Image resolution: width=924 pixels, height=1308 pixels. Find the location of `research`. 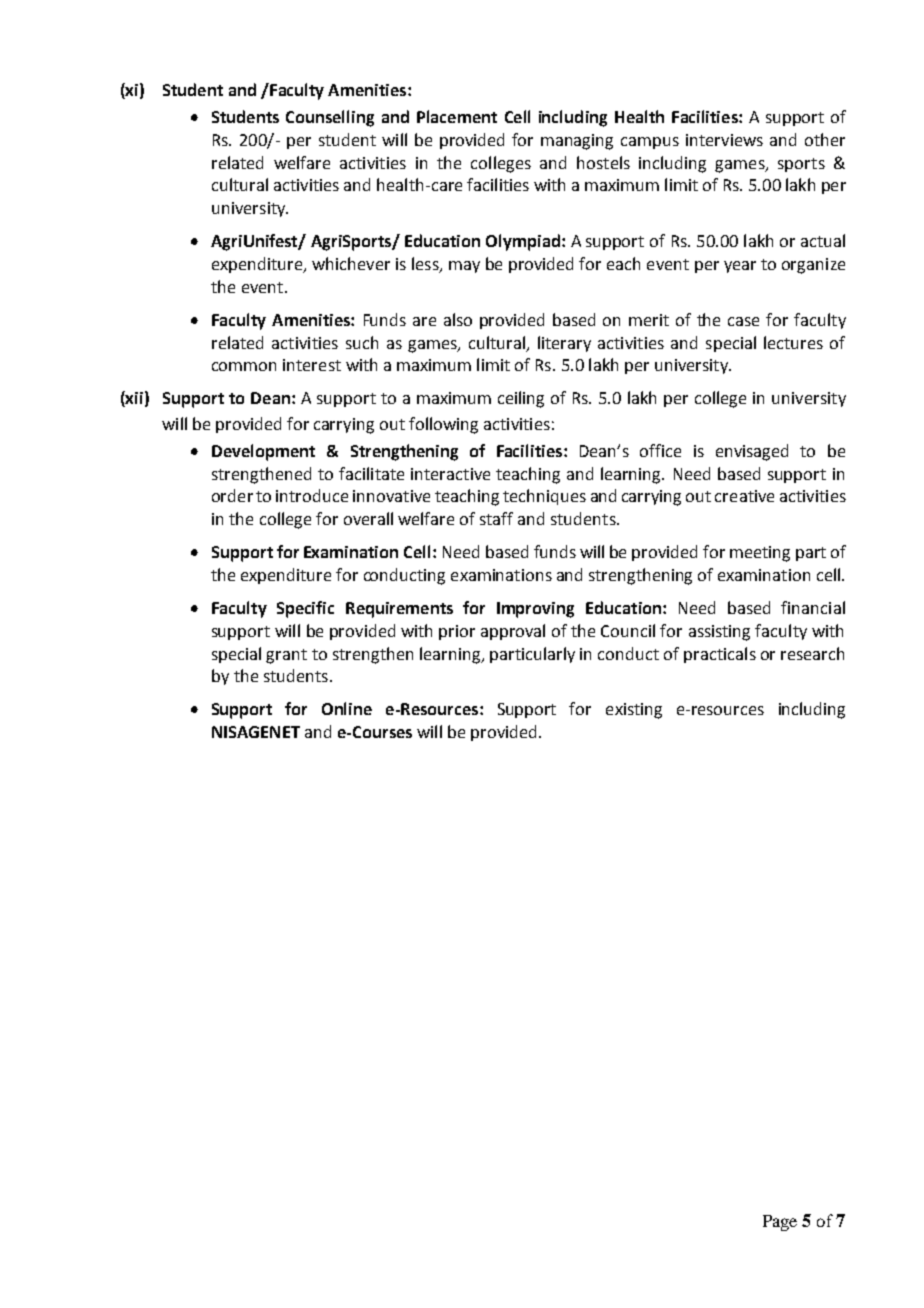

research is located at coordinates (812, 653).
